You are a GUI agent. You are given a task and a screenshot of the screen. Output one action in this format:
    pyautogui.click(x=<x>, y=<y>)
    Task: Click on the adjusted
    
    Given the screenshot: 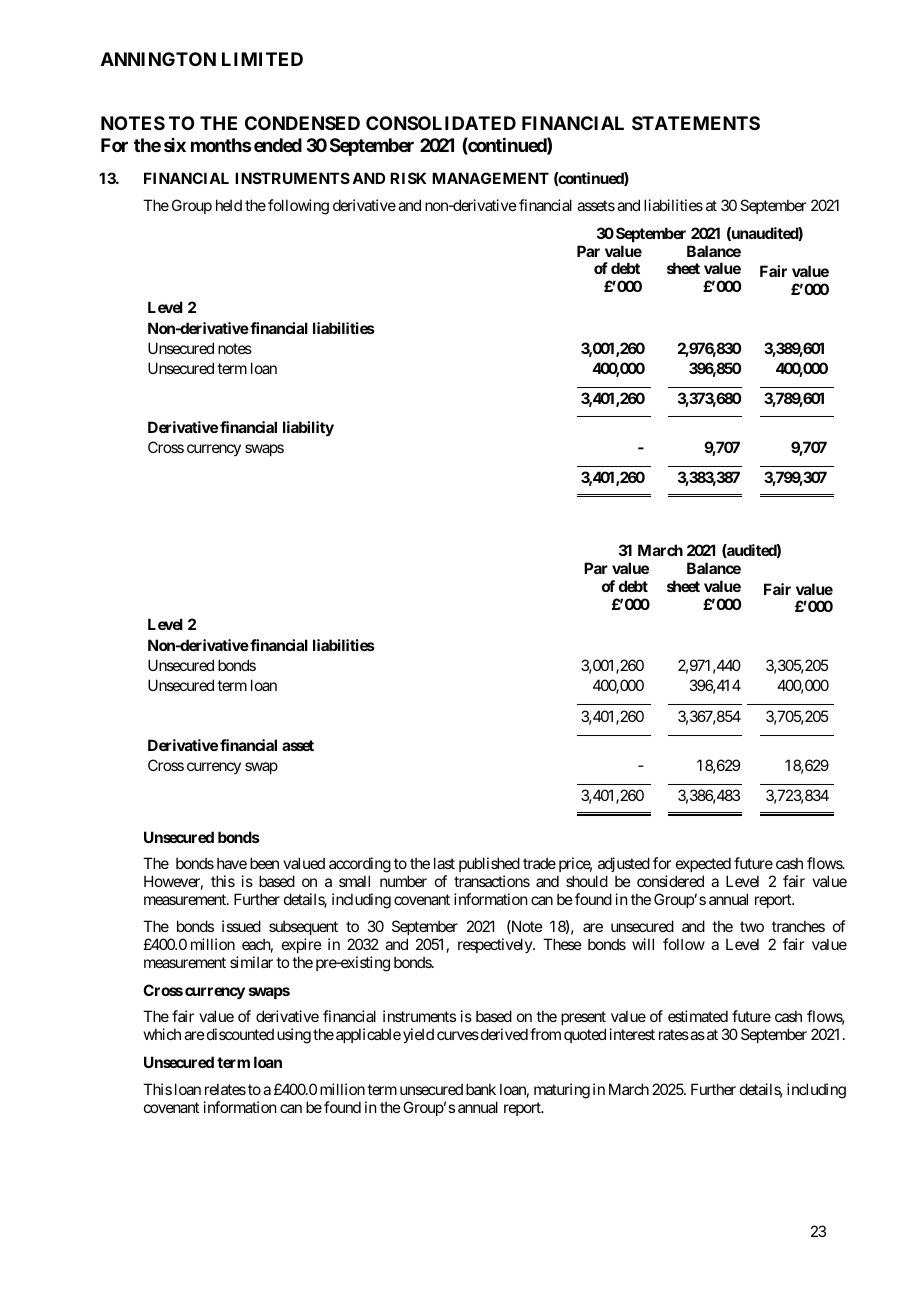 What is the action you would take?
    pyautogui.click(x=623, y=866)
